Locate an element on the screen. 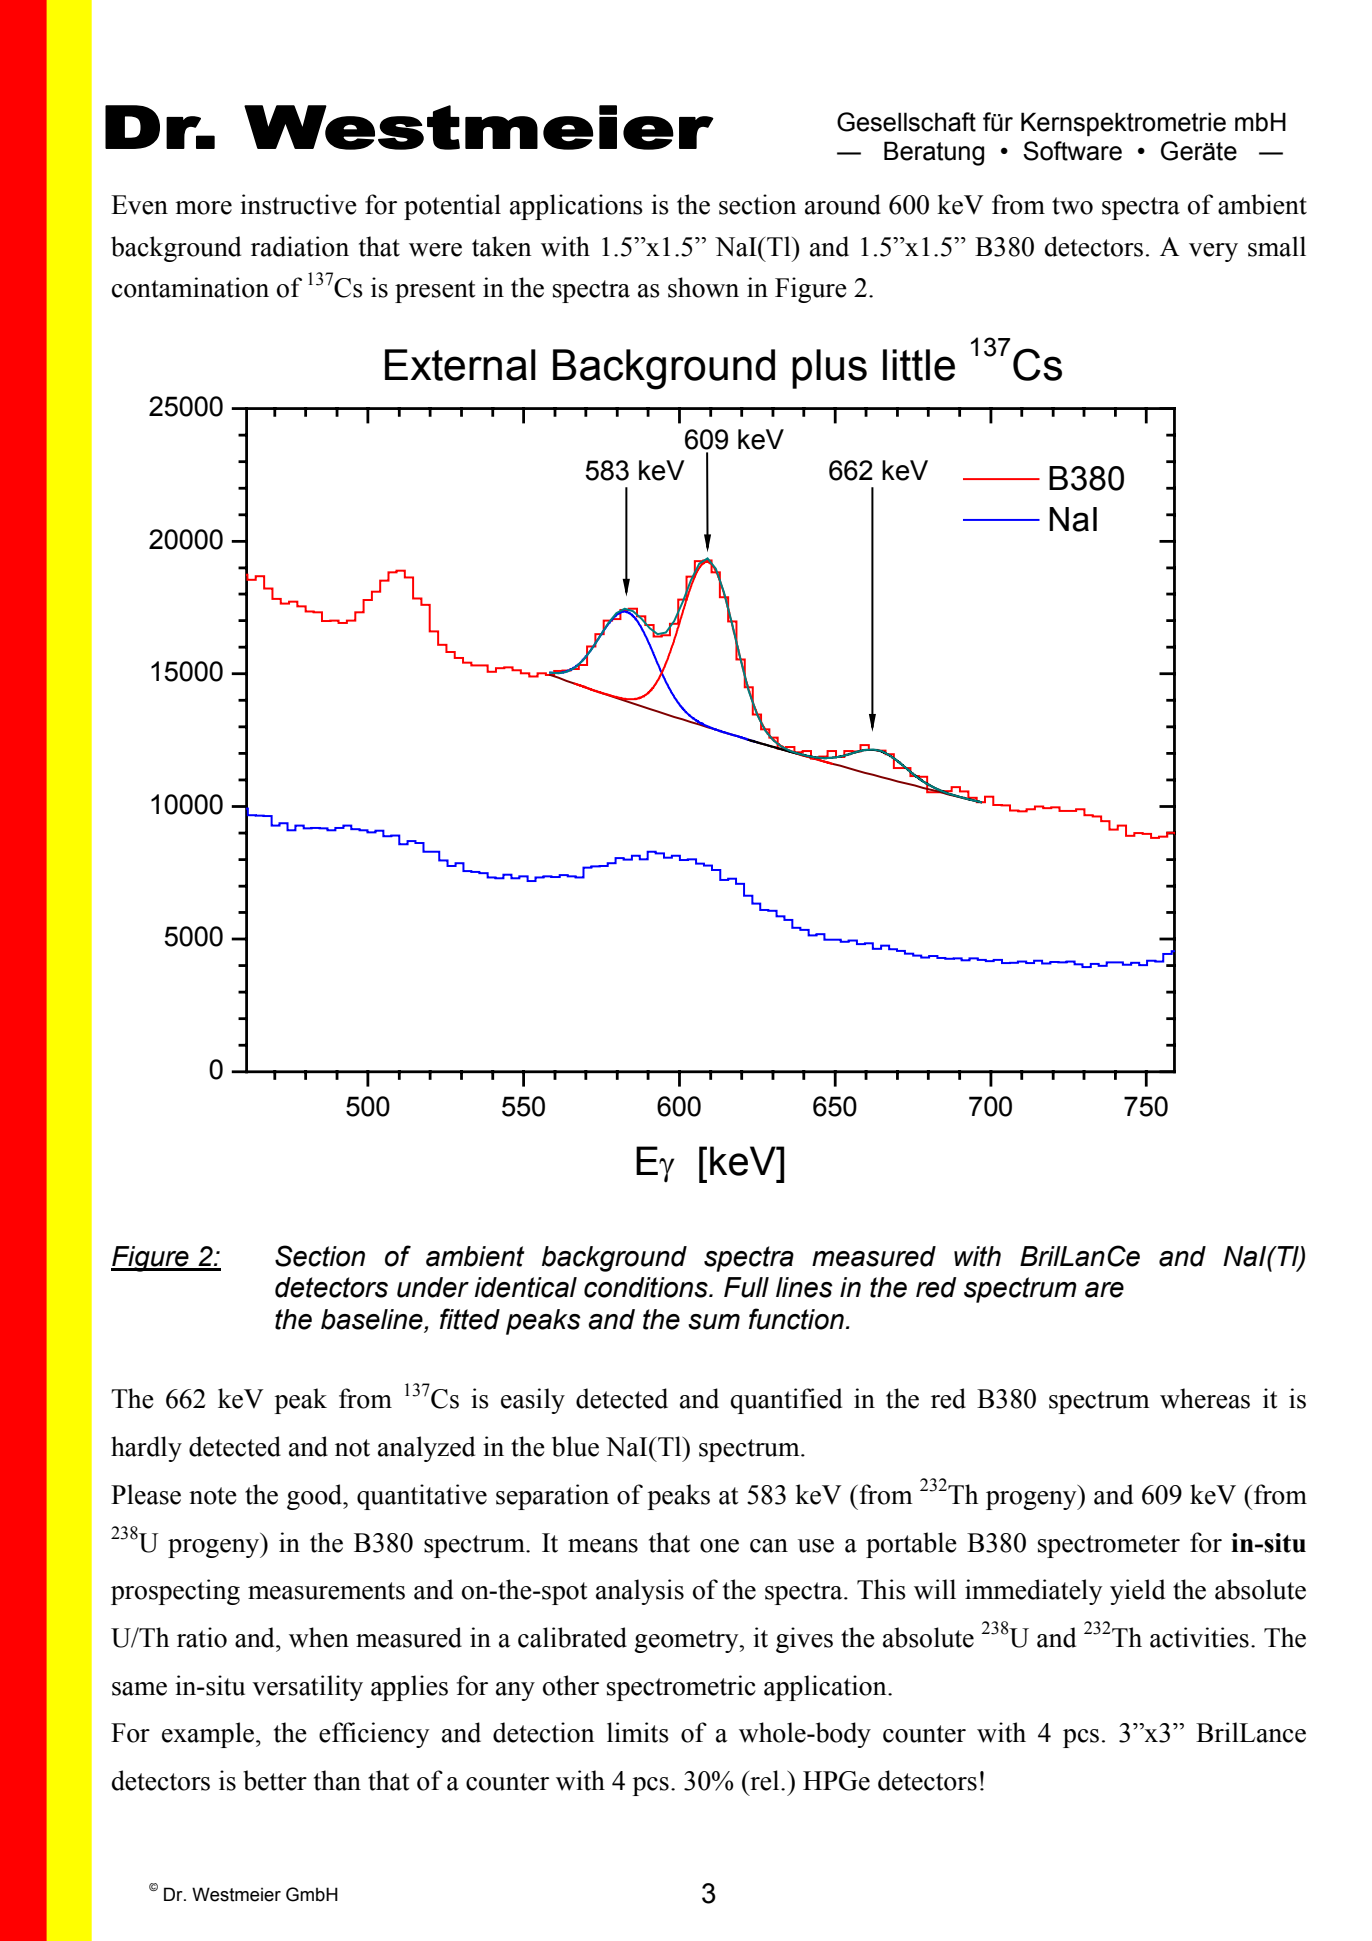  around is located at coordinates (843, 204).
